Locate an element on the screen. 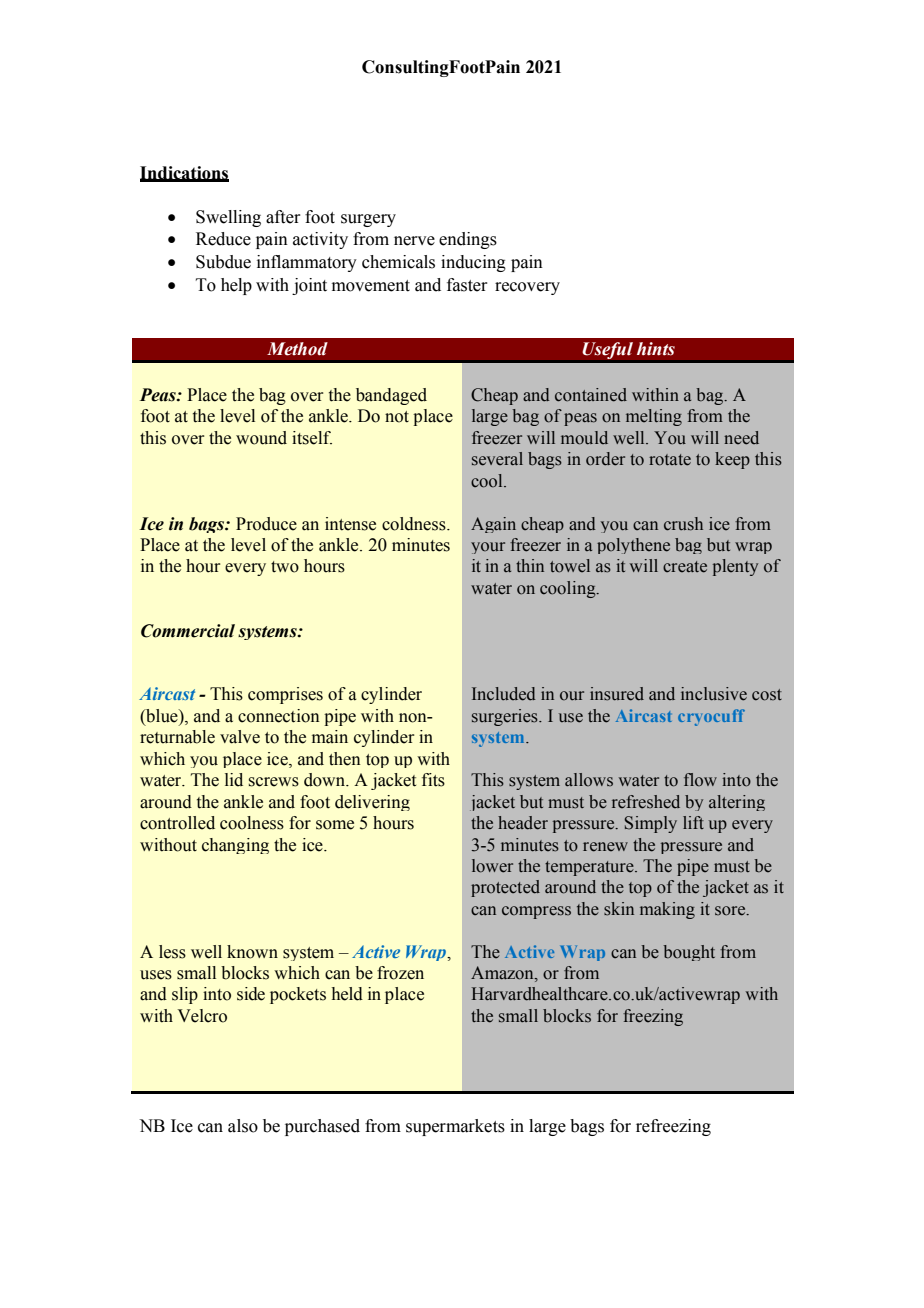 Image resolution: width=924 pixels, height=1308 pixels. hints is located at coordinates (656, 349).
